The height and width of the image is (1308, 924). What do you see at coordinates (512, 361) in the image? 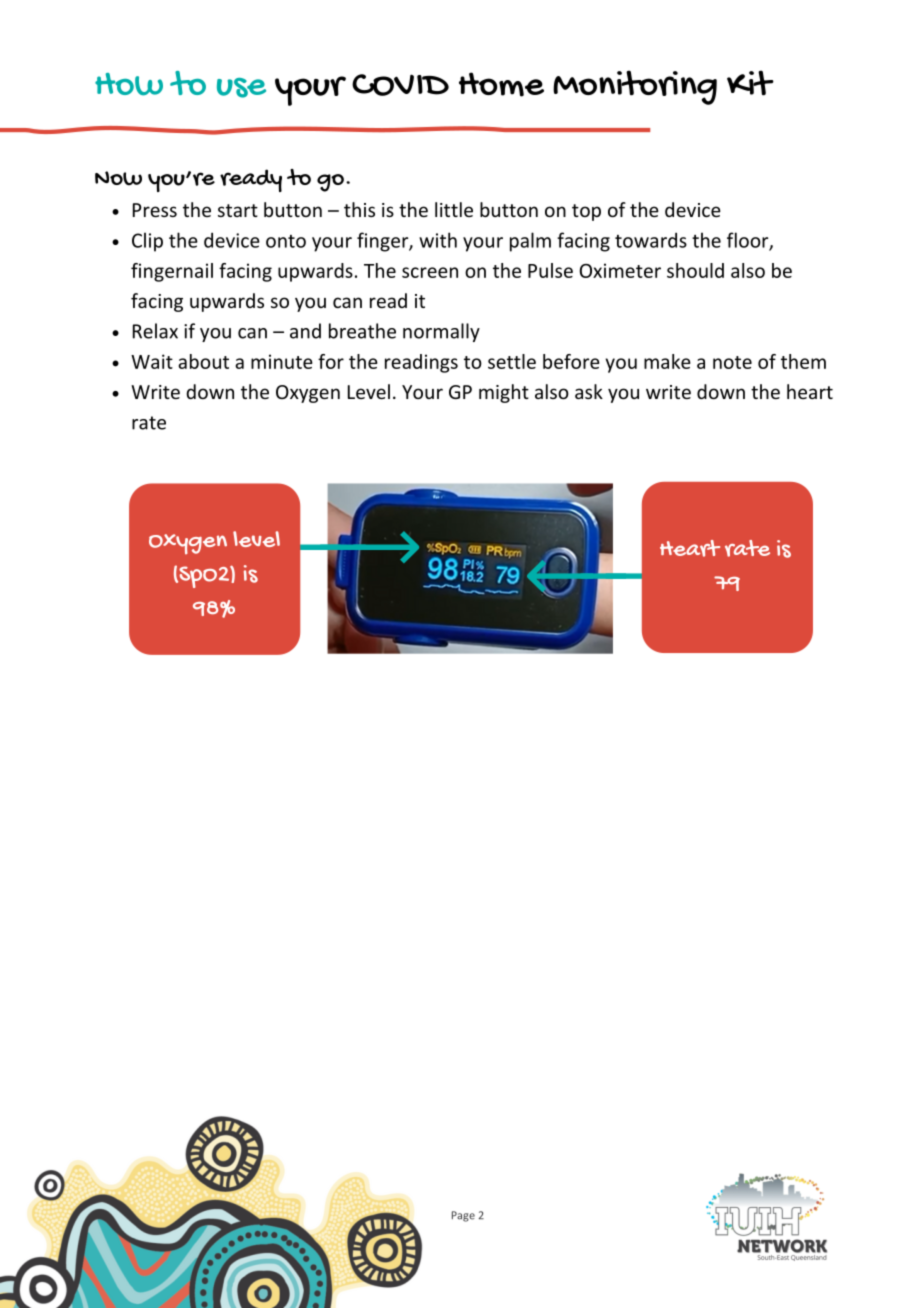
I see `settle` at bounding box center [512, 361].
